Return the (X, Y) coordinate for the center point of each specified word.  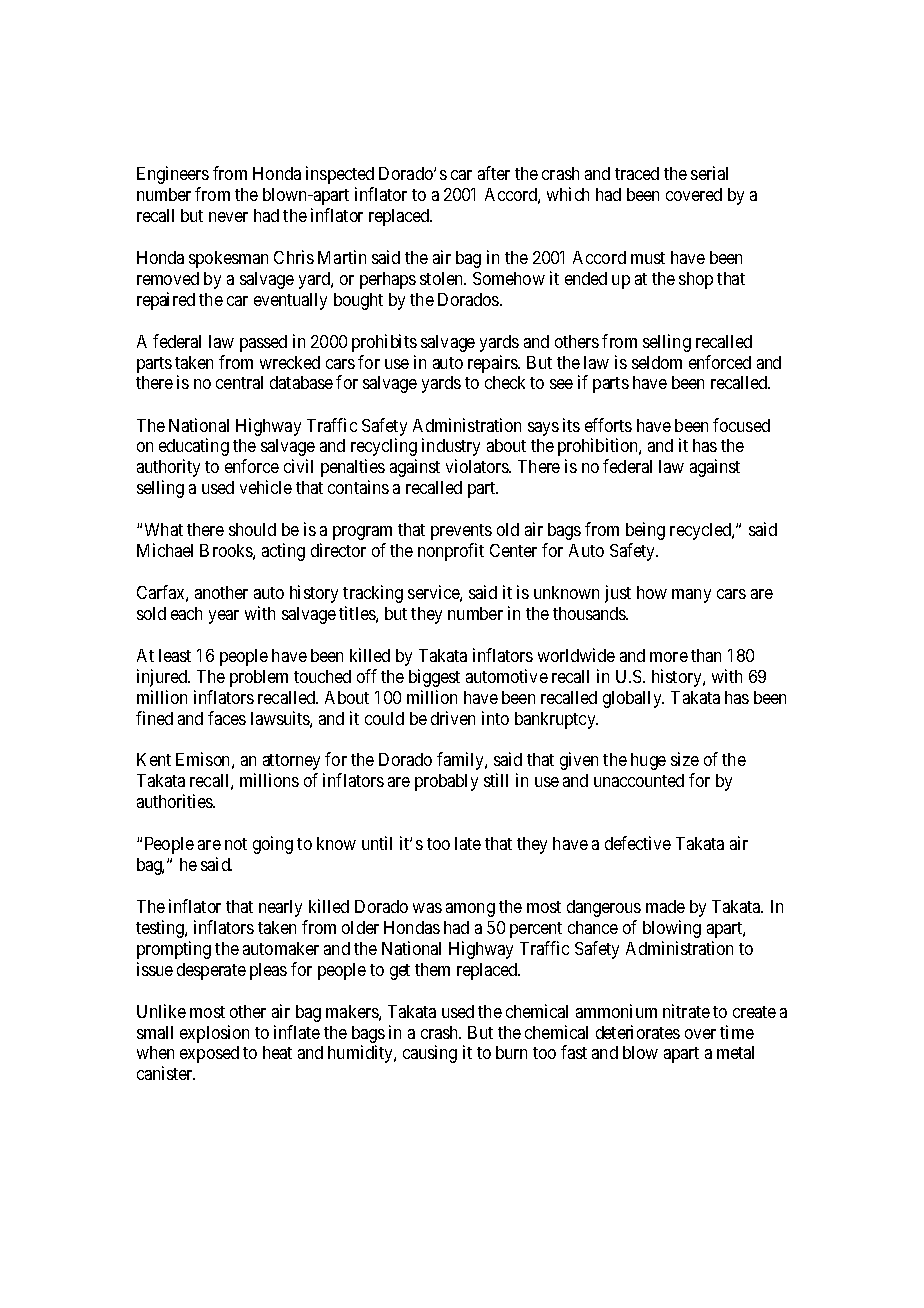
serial (709, 173)
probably (446, 782)
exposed (209, 1054)
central (239, 382)
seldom (657, 362)
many (691, 596)
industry (451, 447)
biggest (434, 678)
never (228, 217)
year (224, 617)
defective (638, 843)
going (273, 845)
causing (430, 1054)
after (494, 173)
